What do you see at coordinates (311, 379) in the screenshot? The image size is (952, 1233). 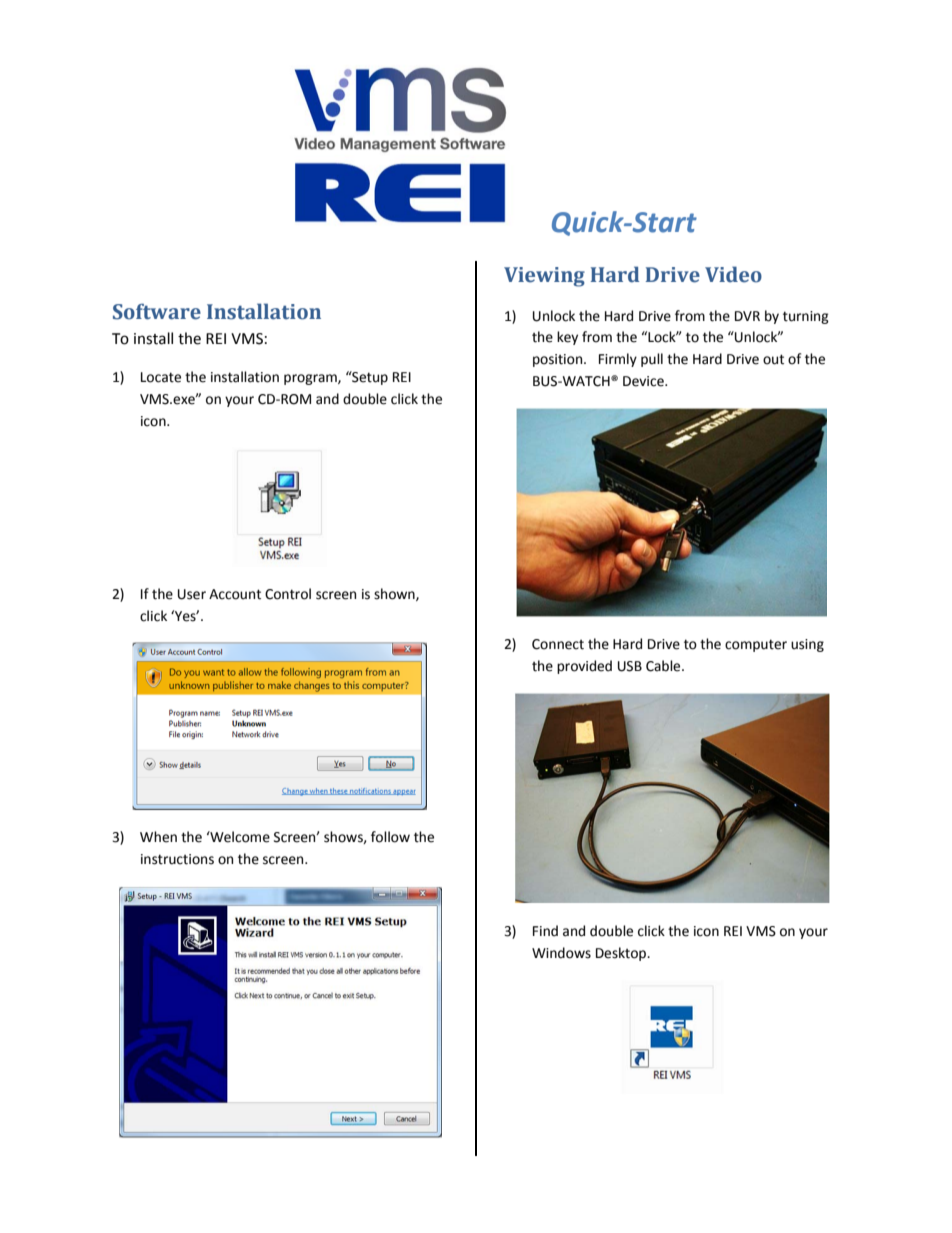 I see `program` at bounding box center [311, 379].
